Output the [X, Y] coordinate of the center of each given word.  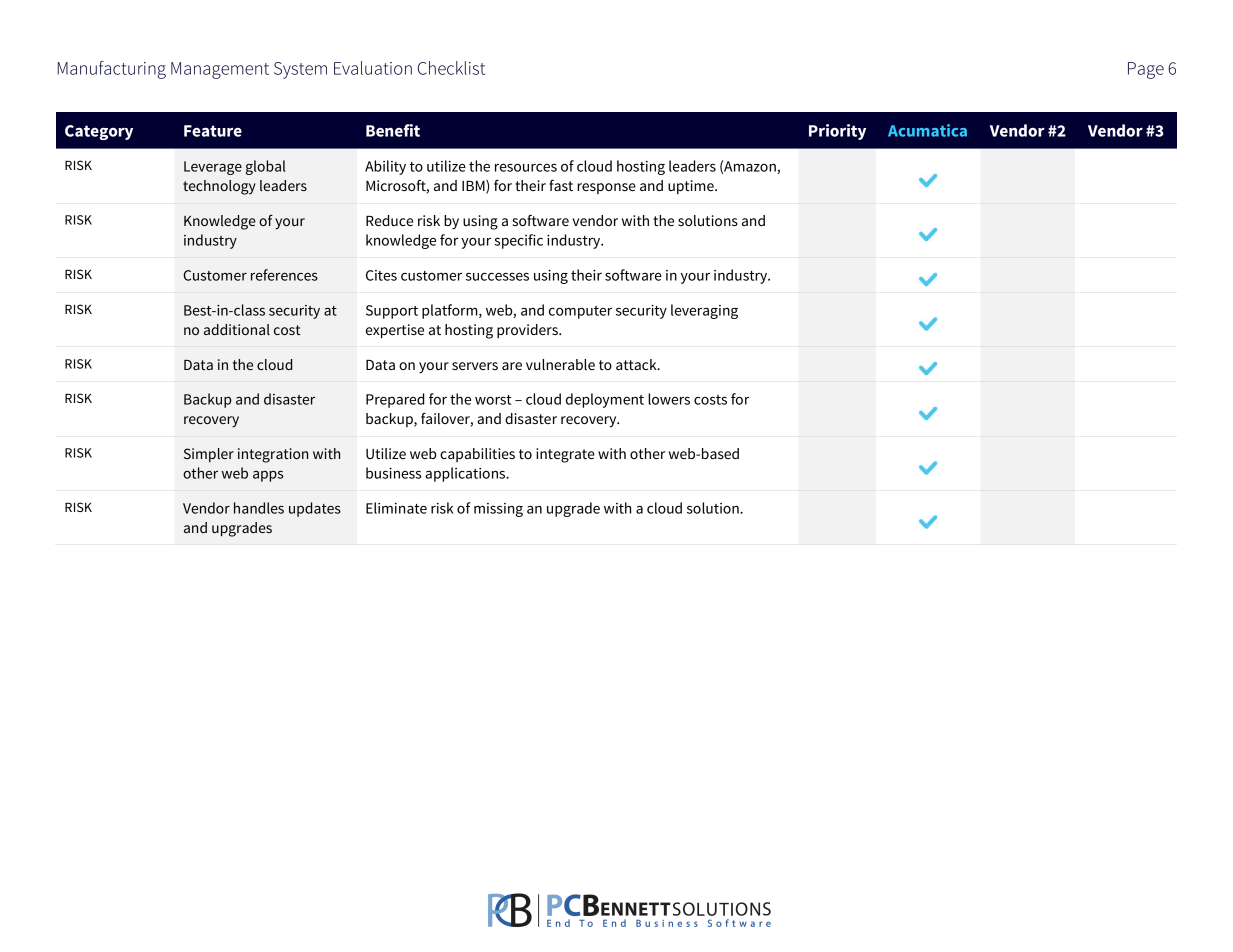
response [606, 188]
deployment [605, 400]
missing [498, 510]
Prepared [395, 400]
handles [259, 508]
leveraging [704, 311]
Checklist [451, 68]
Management [220, 70]
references [284, 275]
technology [219, 187]
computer [580, 312]
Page [1146, 70]
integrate [565, 455]
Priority [837, 132]
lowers [669, 399]
